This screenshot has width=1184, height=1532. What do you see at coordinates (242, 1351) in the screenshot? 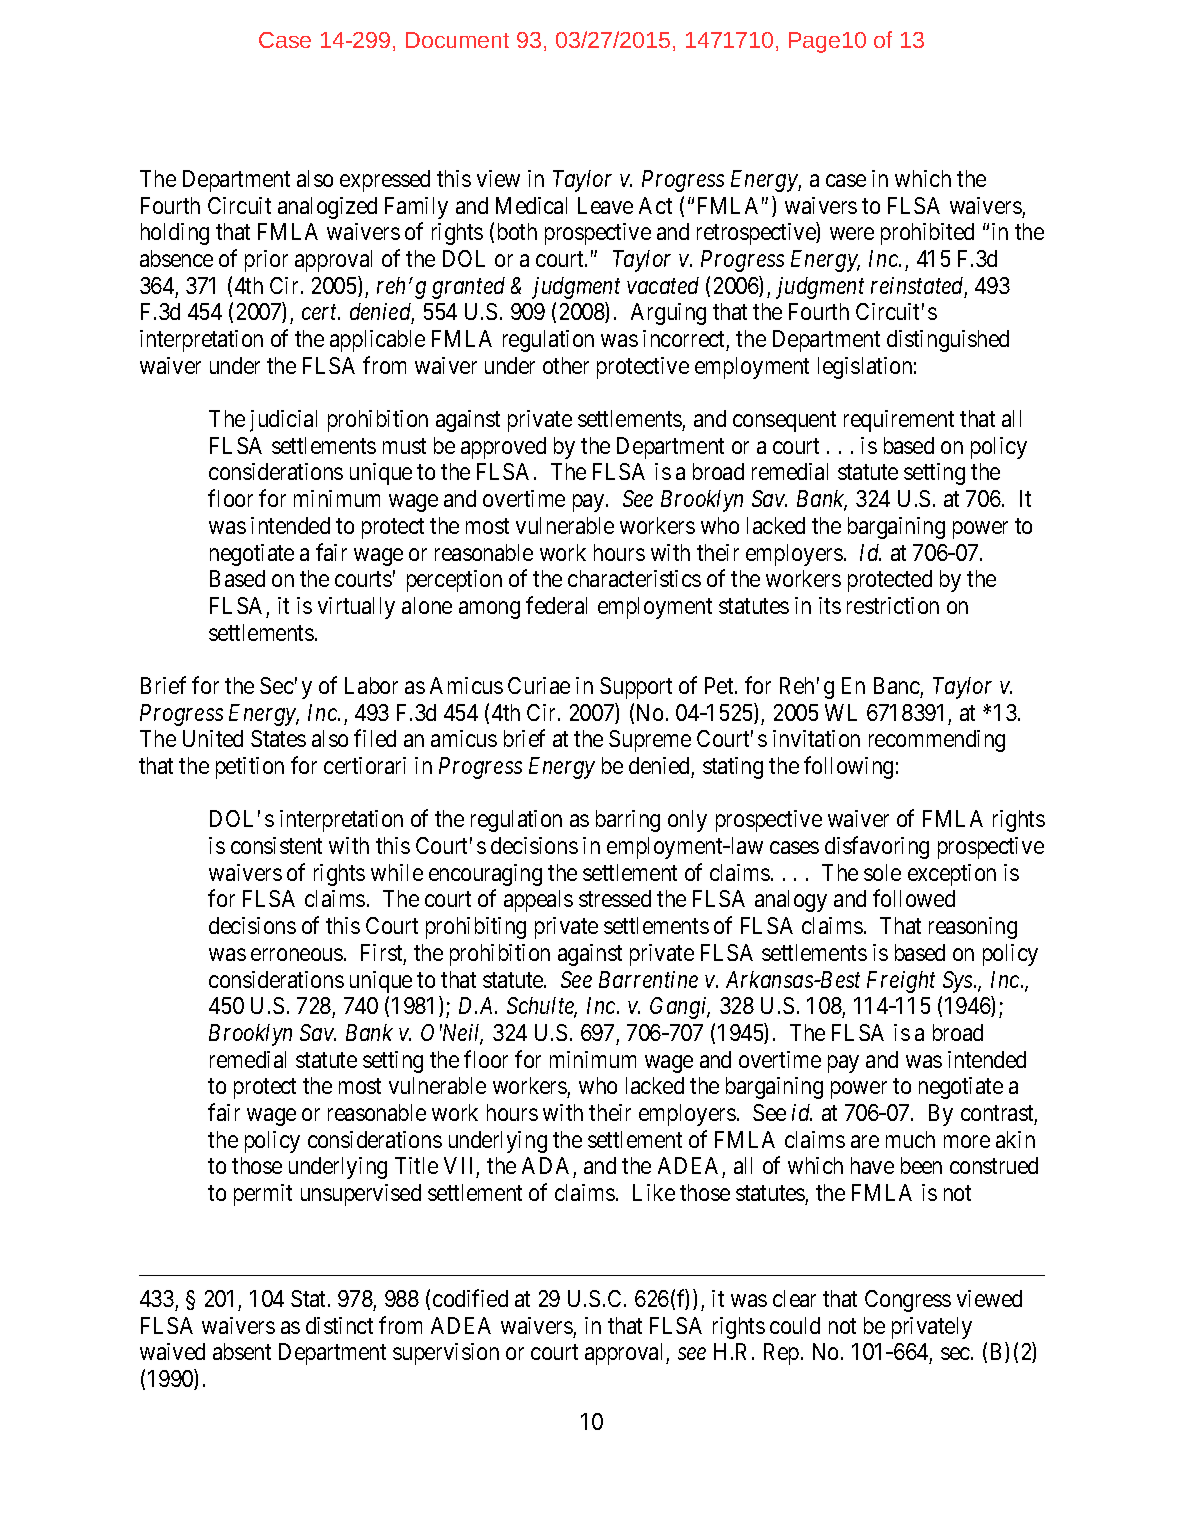
I see `absent` at bounding box center [242, 1351].
